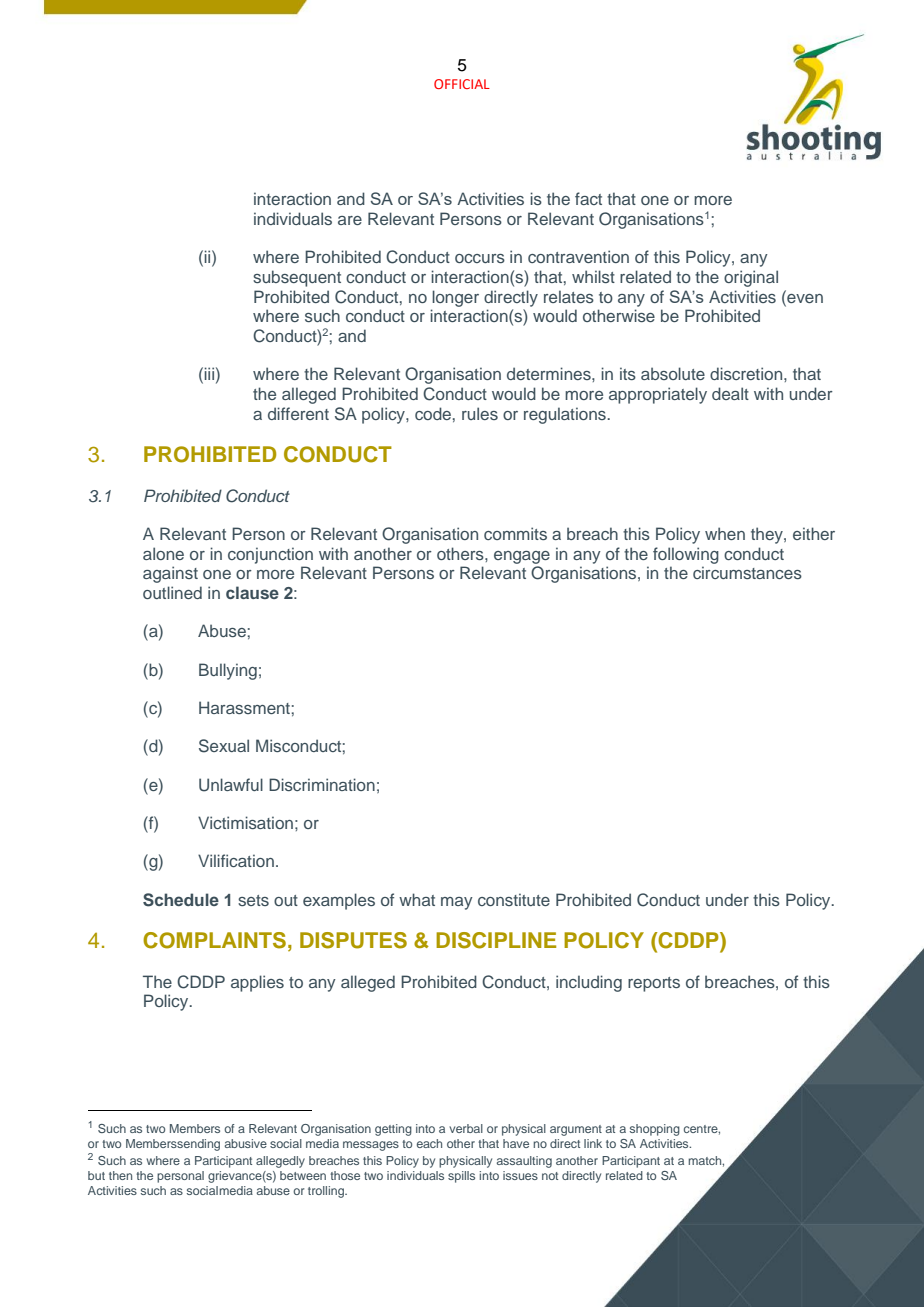  I want to click on engage, so click(522, 557).
